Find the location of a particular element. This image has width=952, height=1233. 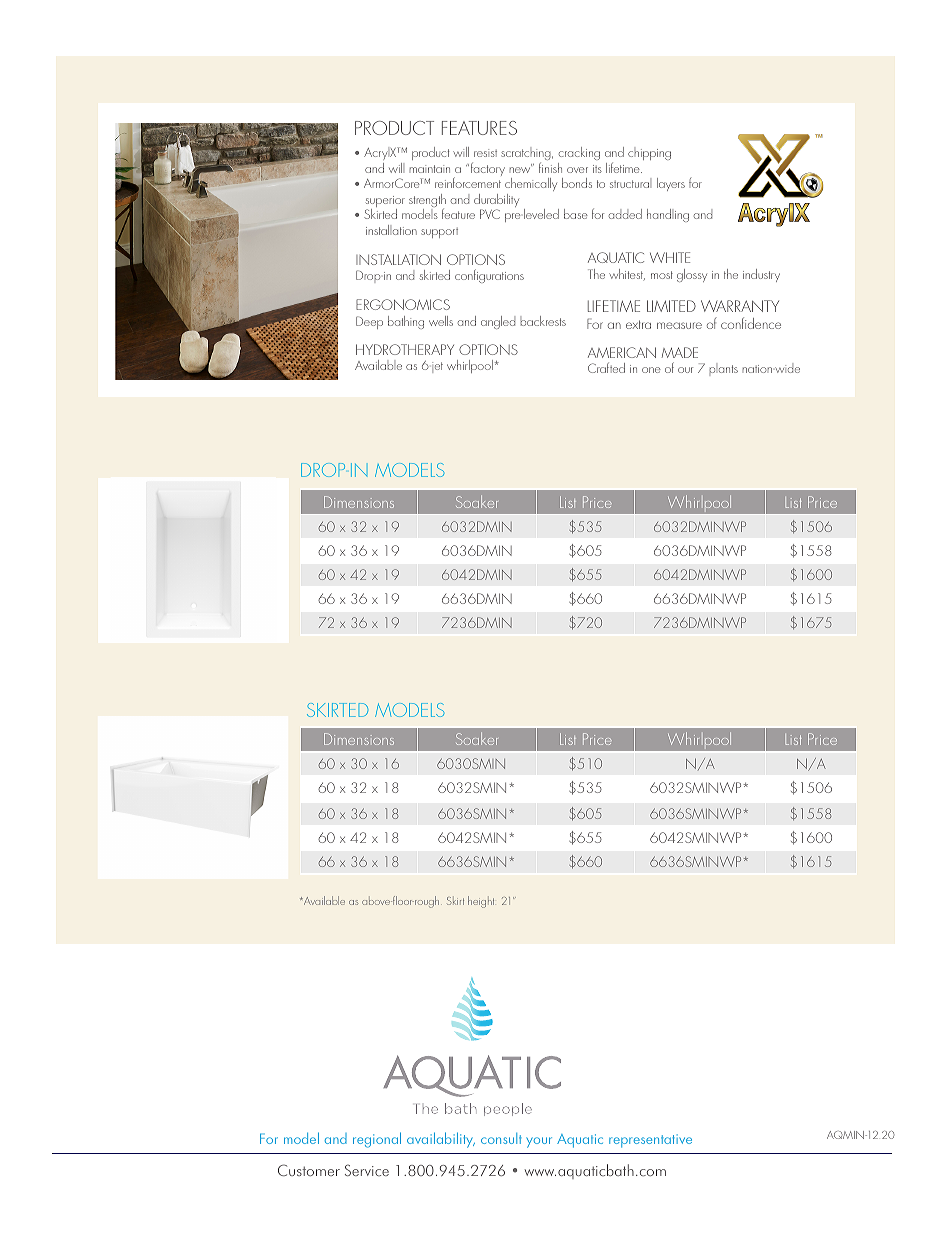

representative is located at coordinates (650, 1141).
